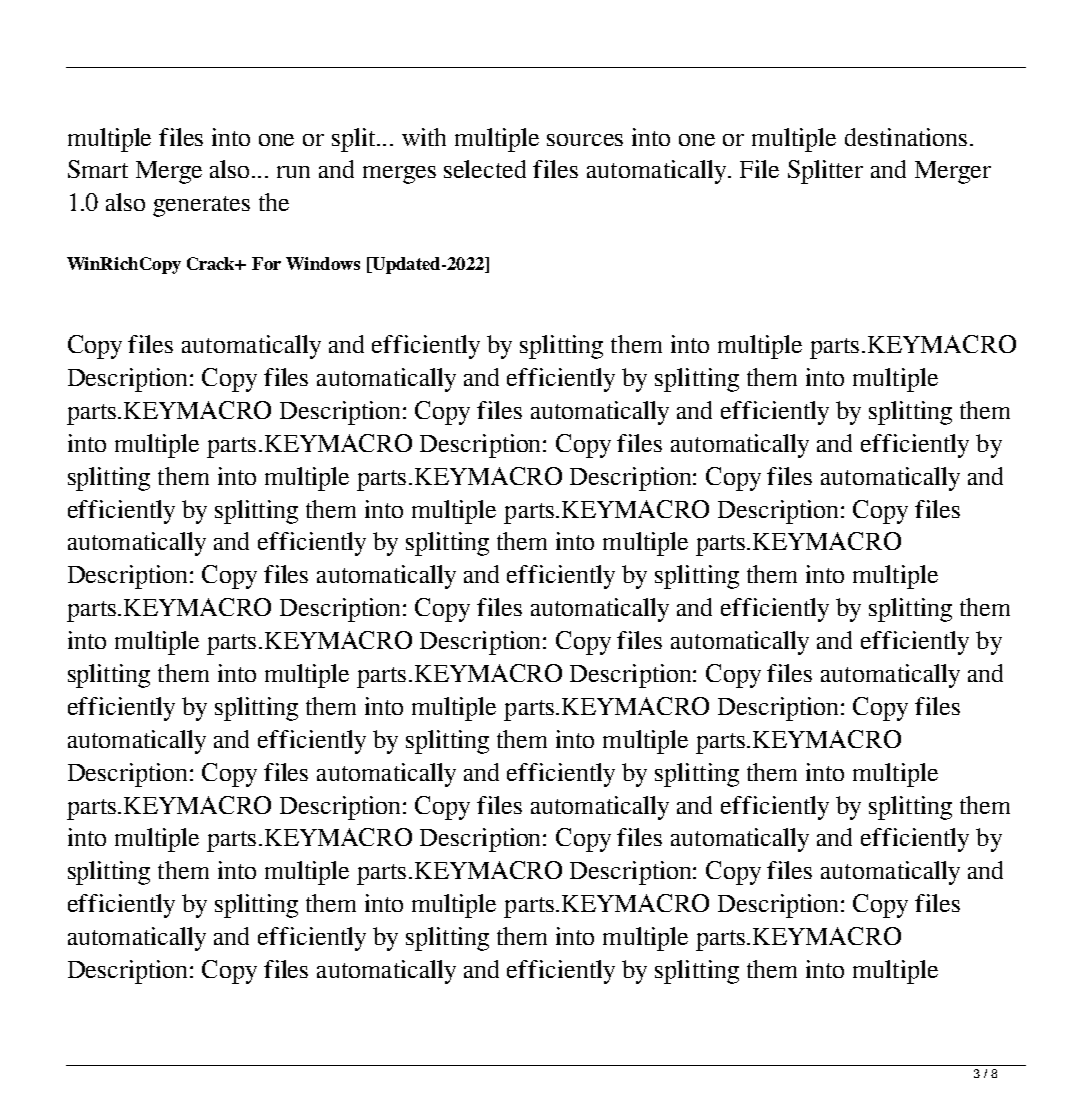 The width and height of the page is (1092, 1110). I want to click on generates, so click(201, 206).
